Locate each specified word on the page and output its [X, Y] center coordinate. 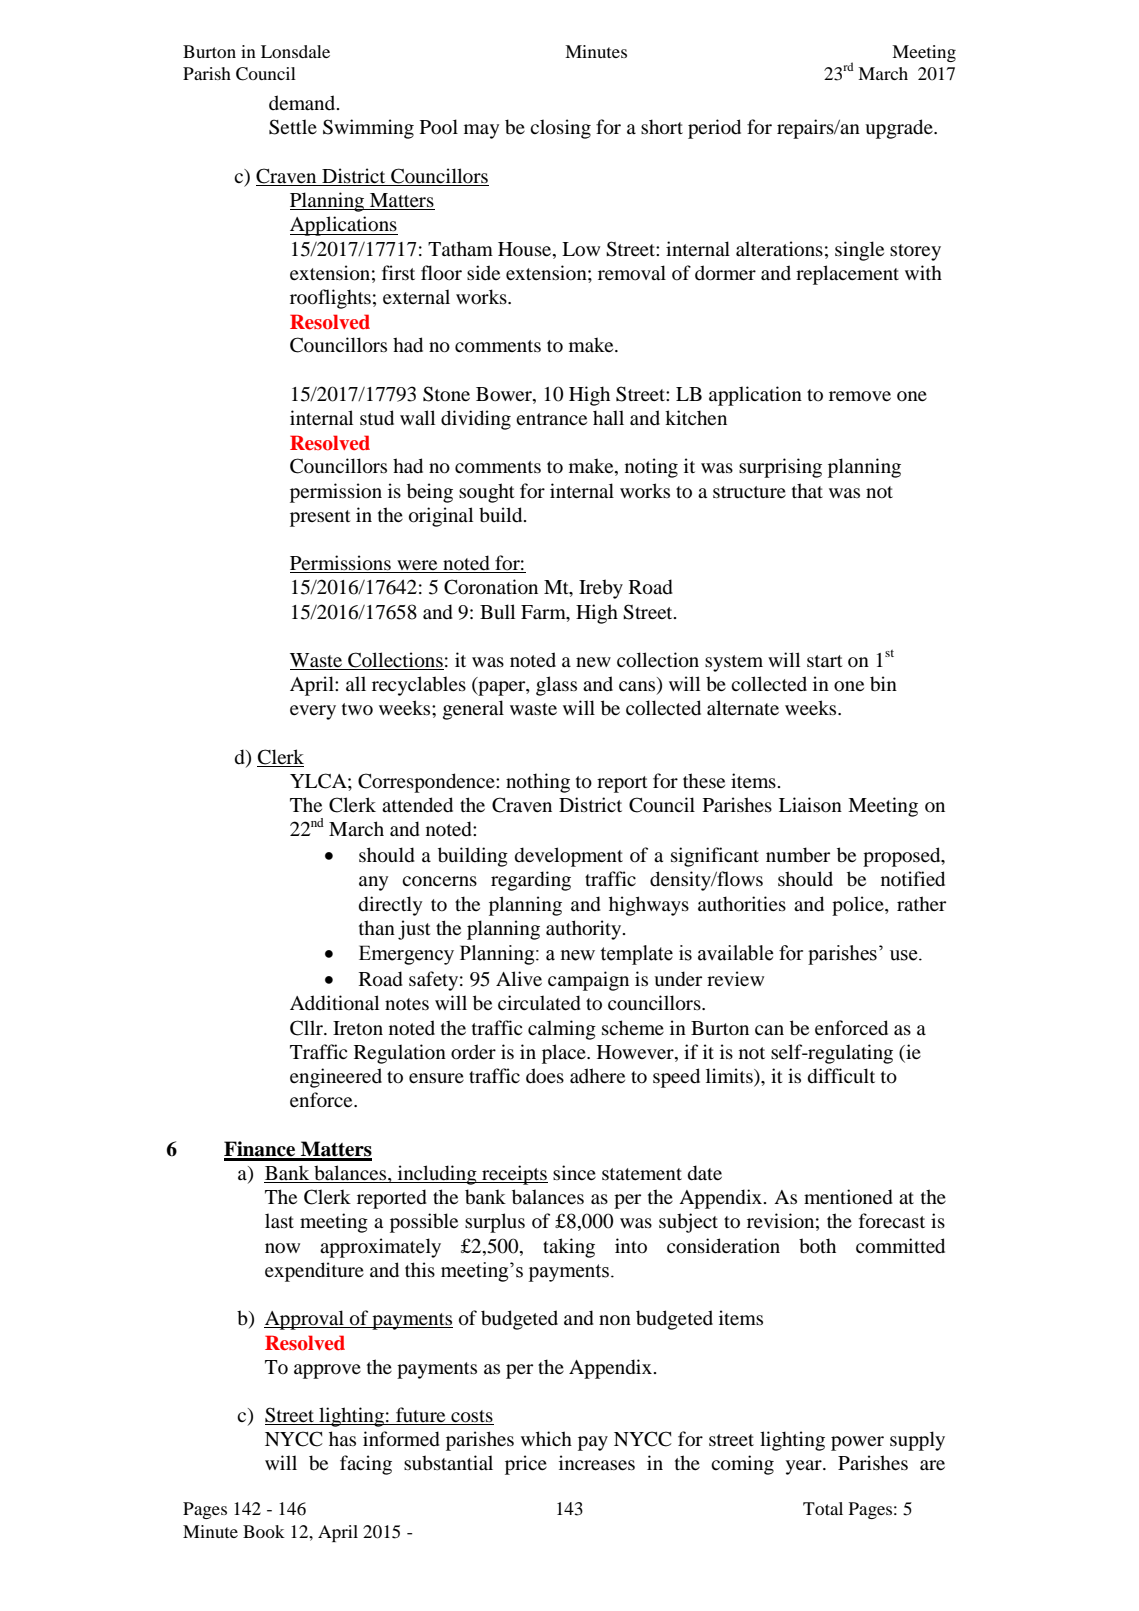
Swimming [368, 129]
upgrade [900, 129]
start [825, 661]
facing [366, 1465]
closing [560, 129]
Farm [544, 612]
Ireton [358, 1028]
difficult [841, 1076]
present [320, 518]
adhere [597, 1075]
